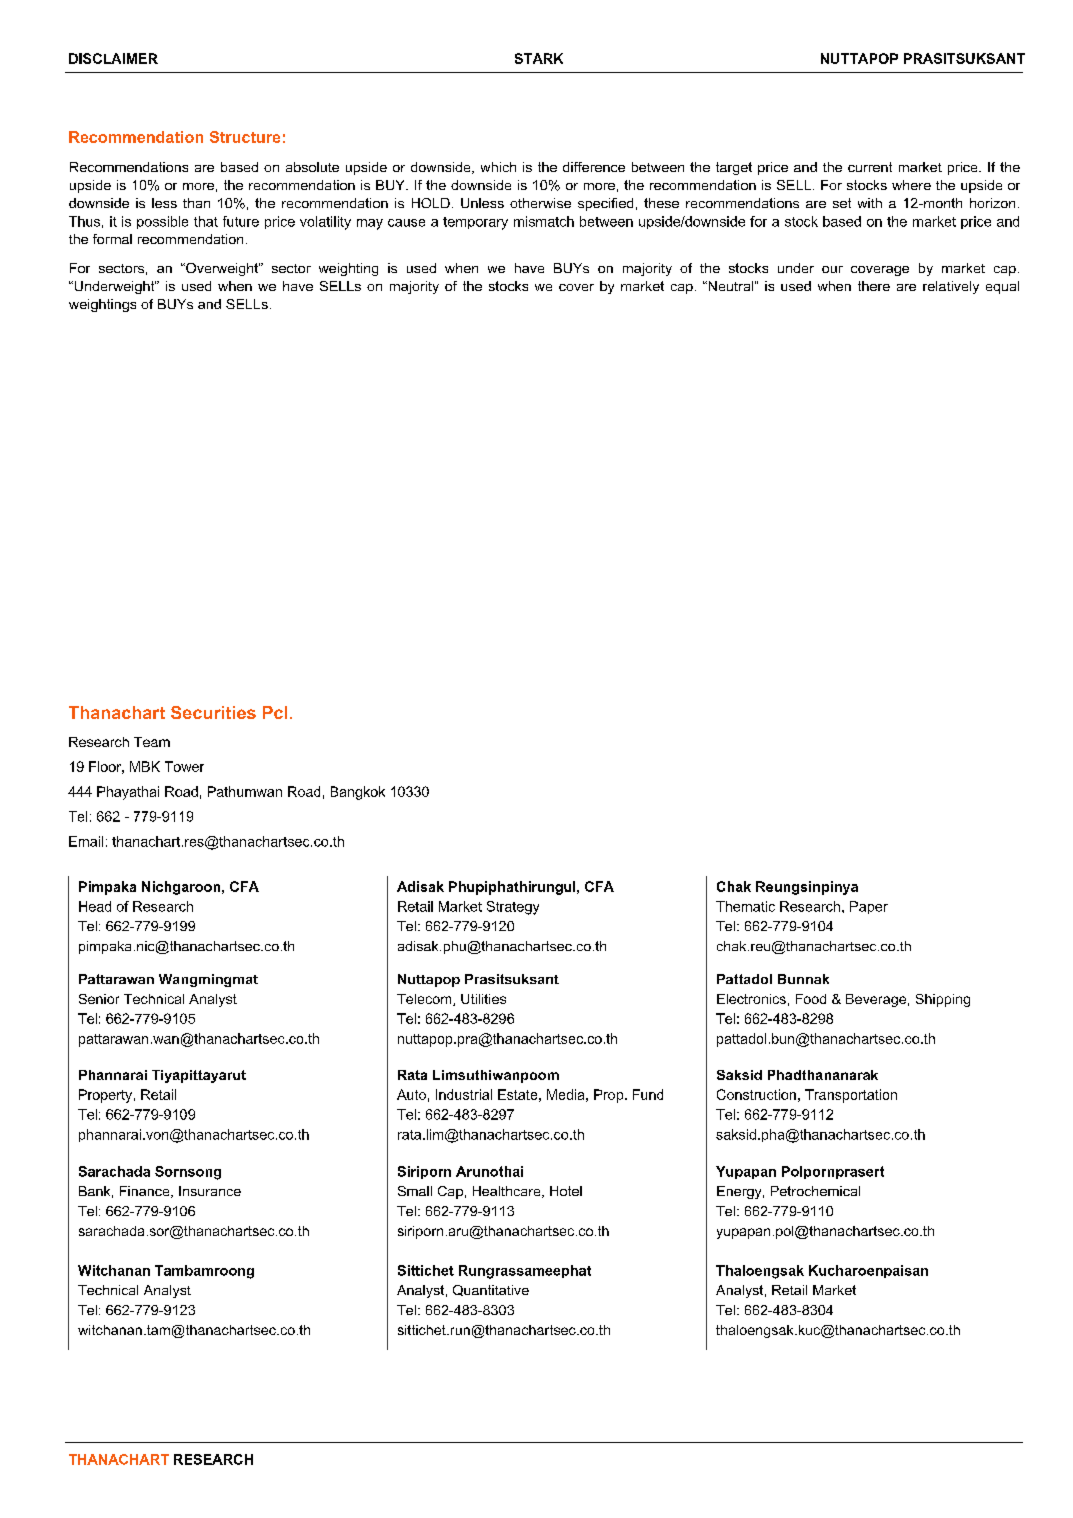  Describe the element at coordinates (95, 906) in the page. I see `Head` at that location.
